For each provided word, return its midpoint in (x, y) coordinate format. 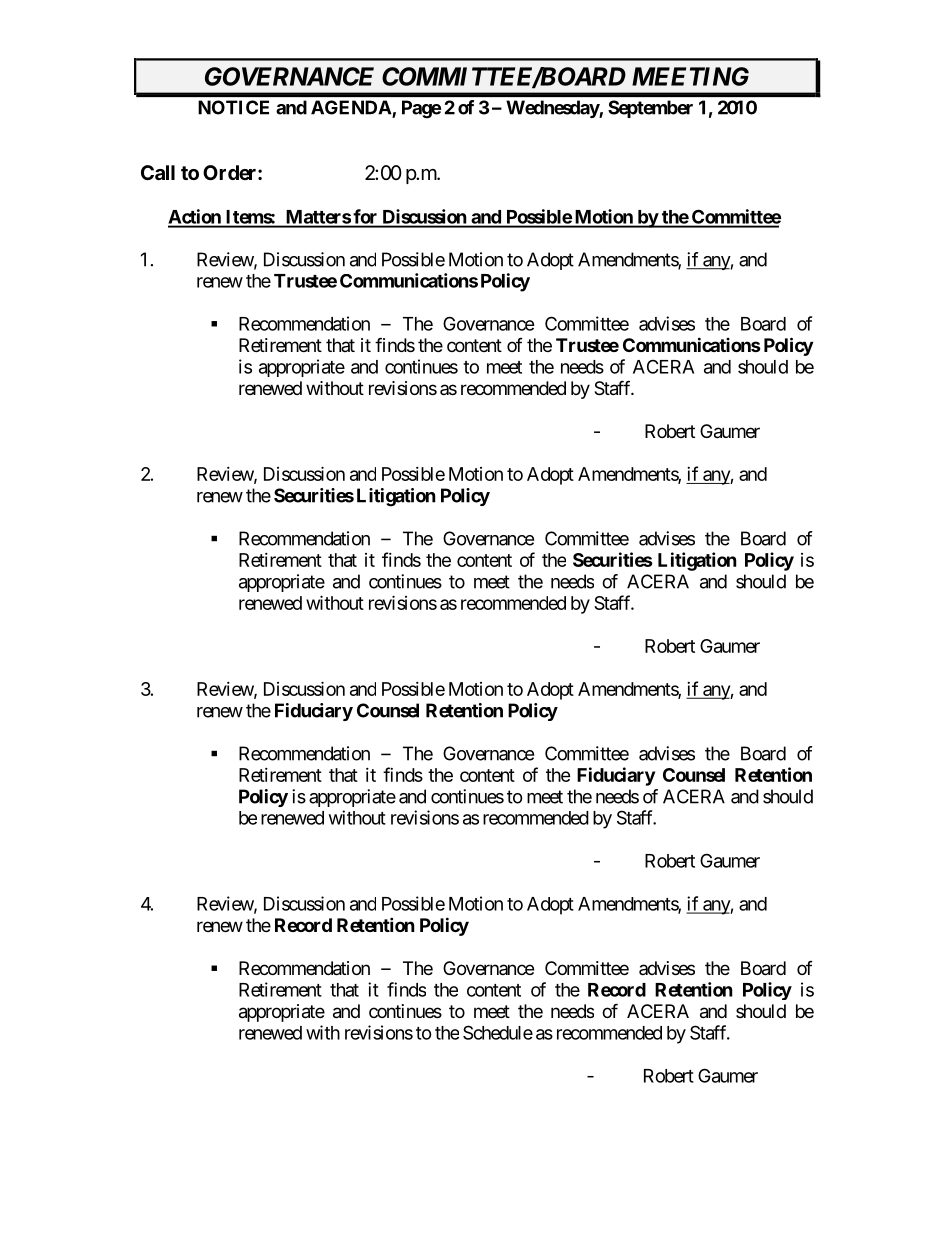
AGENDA (352, 108)
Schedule (498, 1032)
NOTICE (233, 107)
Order (231, 172)
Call (158, 172)
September (650, 109)
